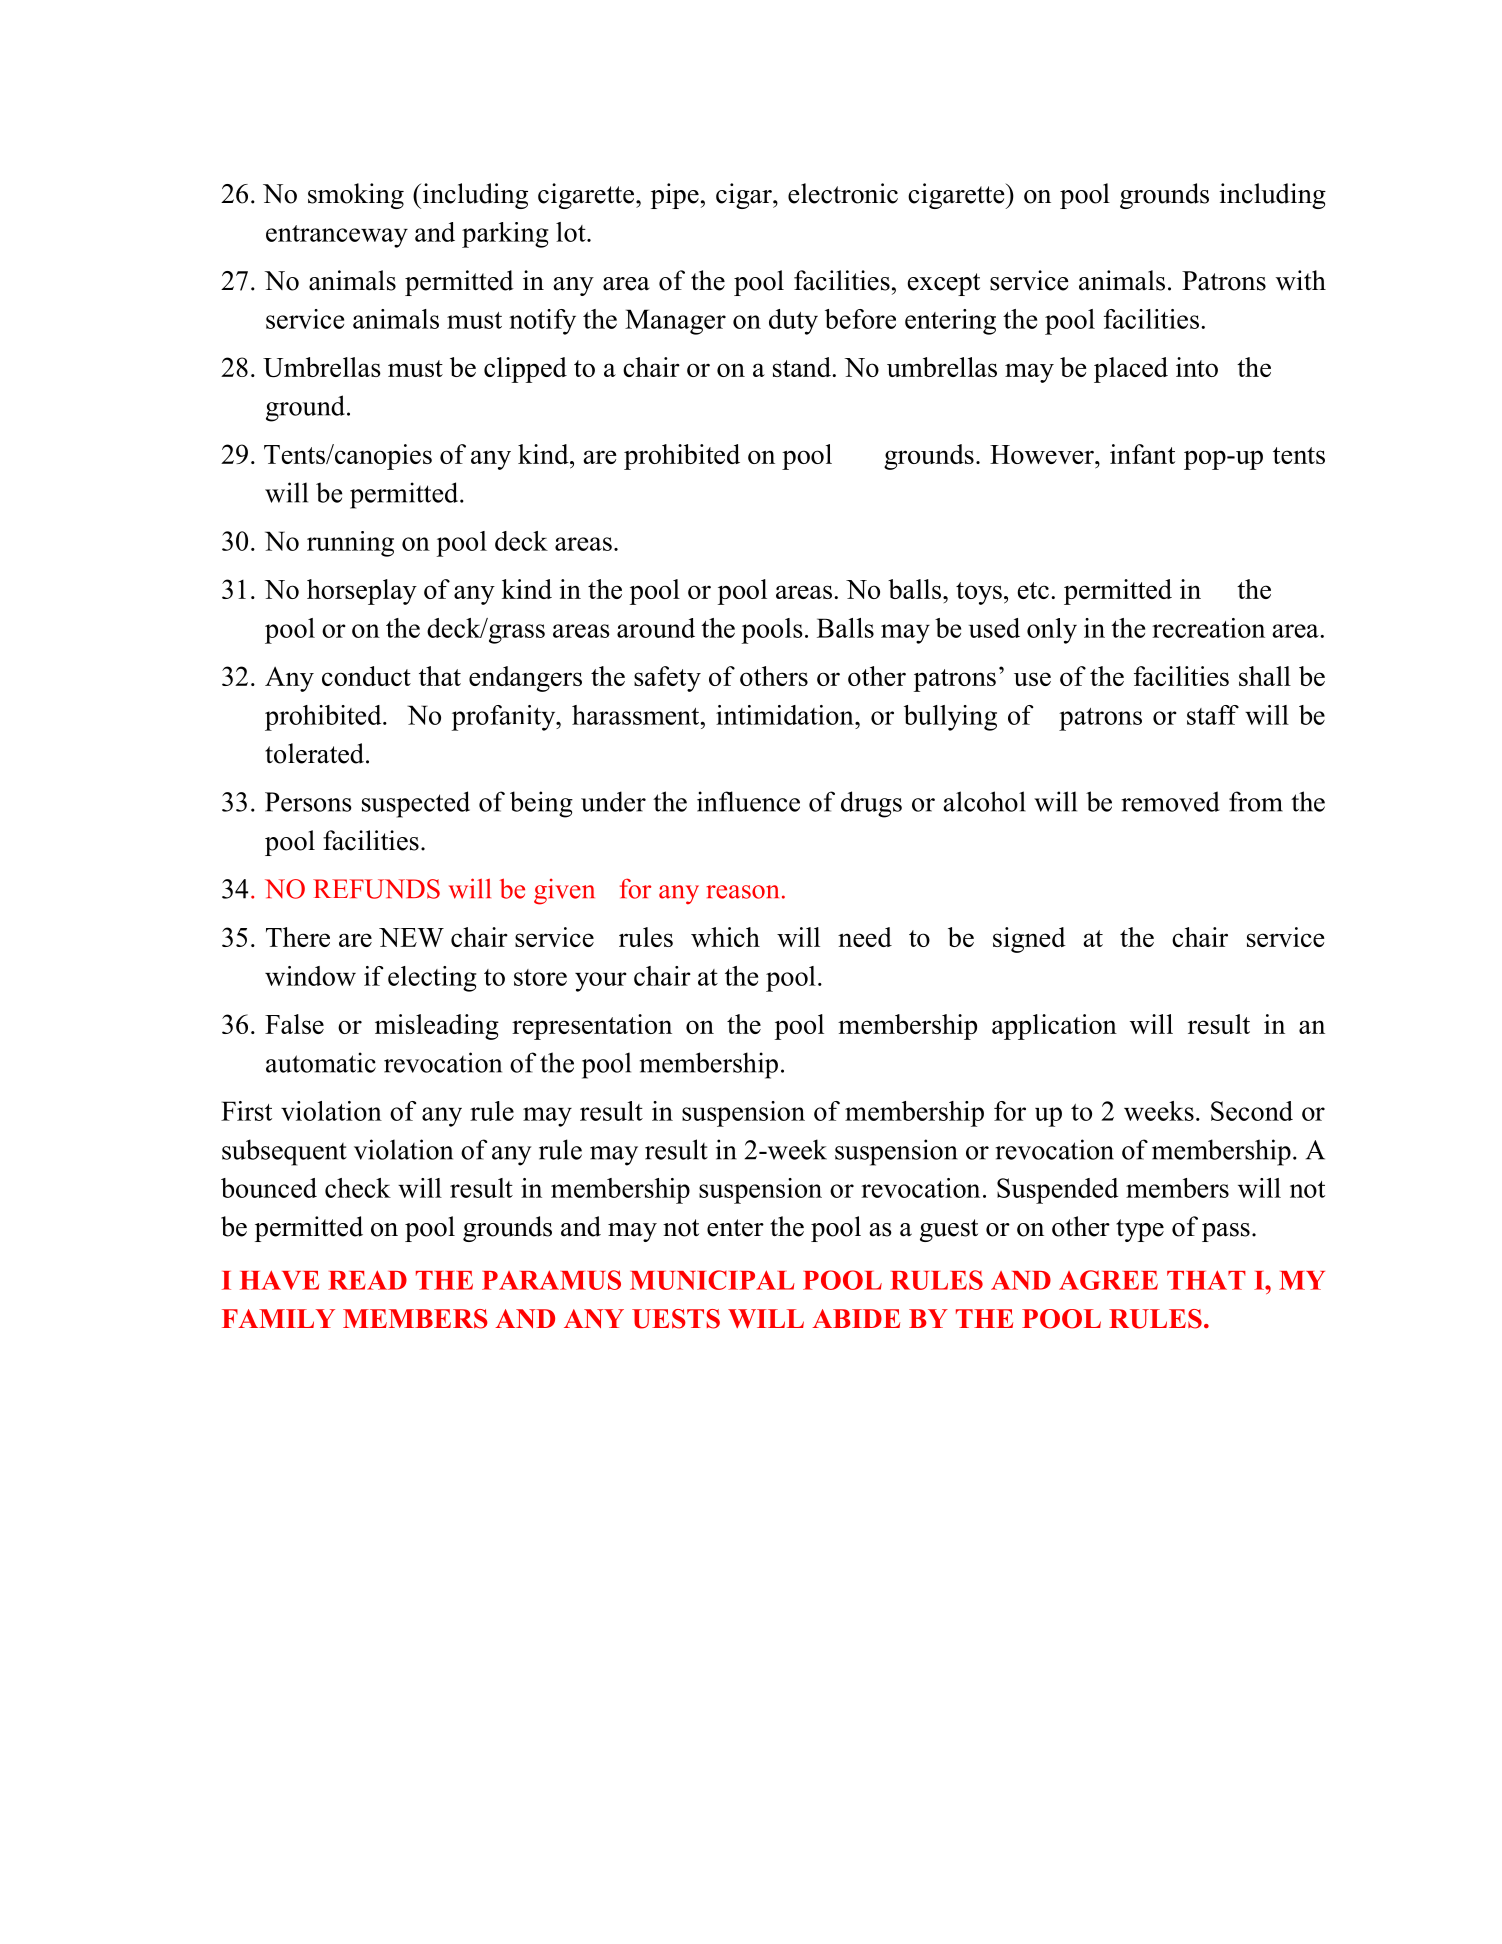  What do you see at coordinates (366, 676) in the screenshot?
I see `conduct` at bounding box center [366, 676].
